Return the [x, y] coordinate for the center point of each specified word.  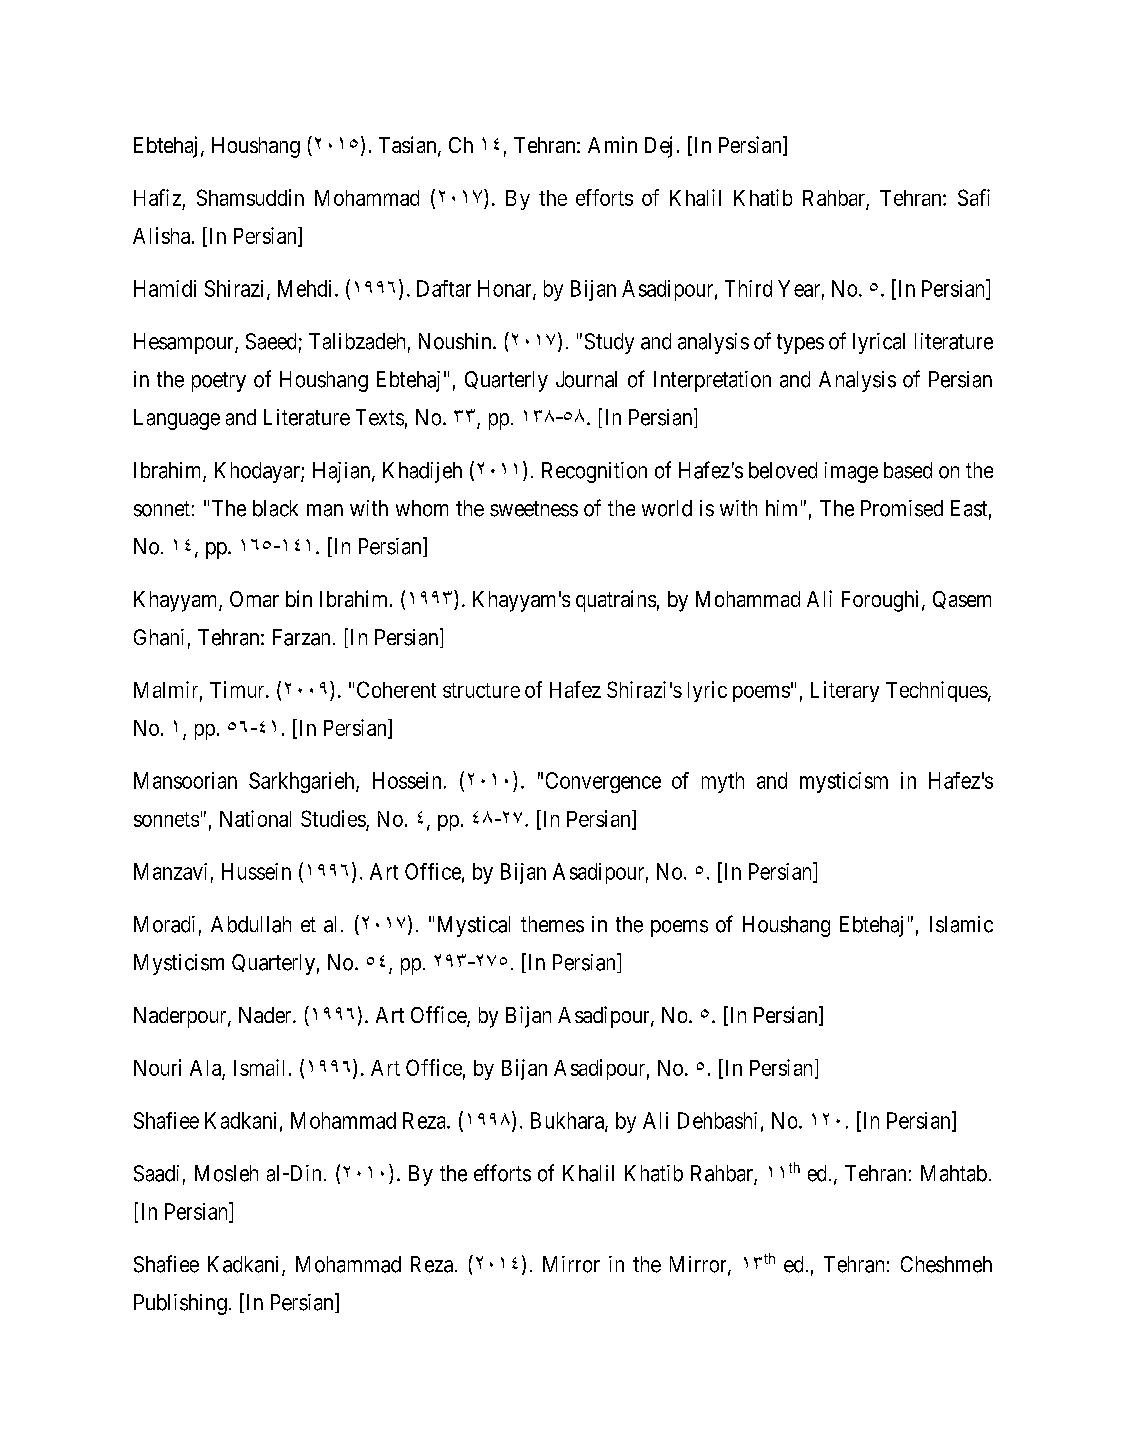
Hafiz [157, 197]
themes [552, 924]
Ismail [259, 1067]
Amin [612, 144]
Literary [845, 691]
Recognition [594, 472]
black [275, 508]
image [851, 472]
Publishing [180, 1304]
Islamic [961, 924]
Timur [238, 689]
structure [481, 690]
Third [748, 288]
